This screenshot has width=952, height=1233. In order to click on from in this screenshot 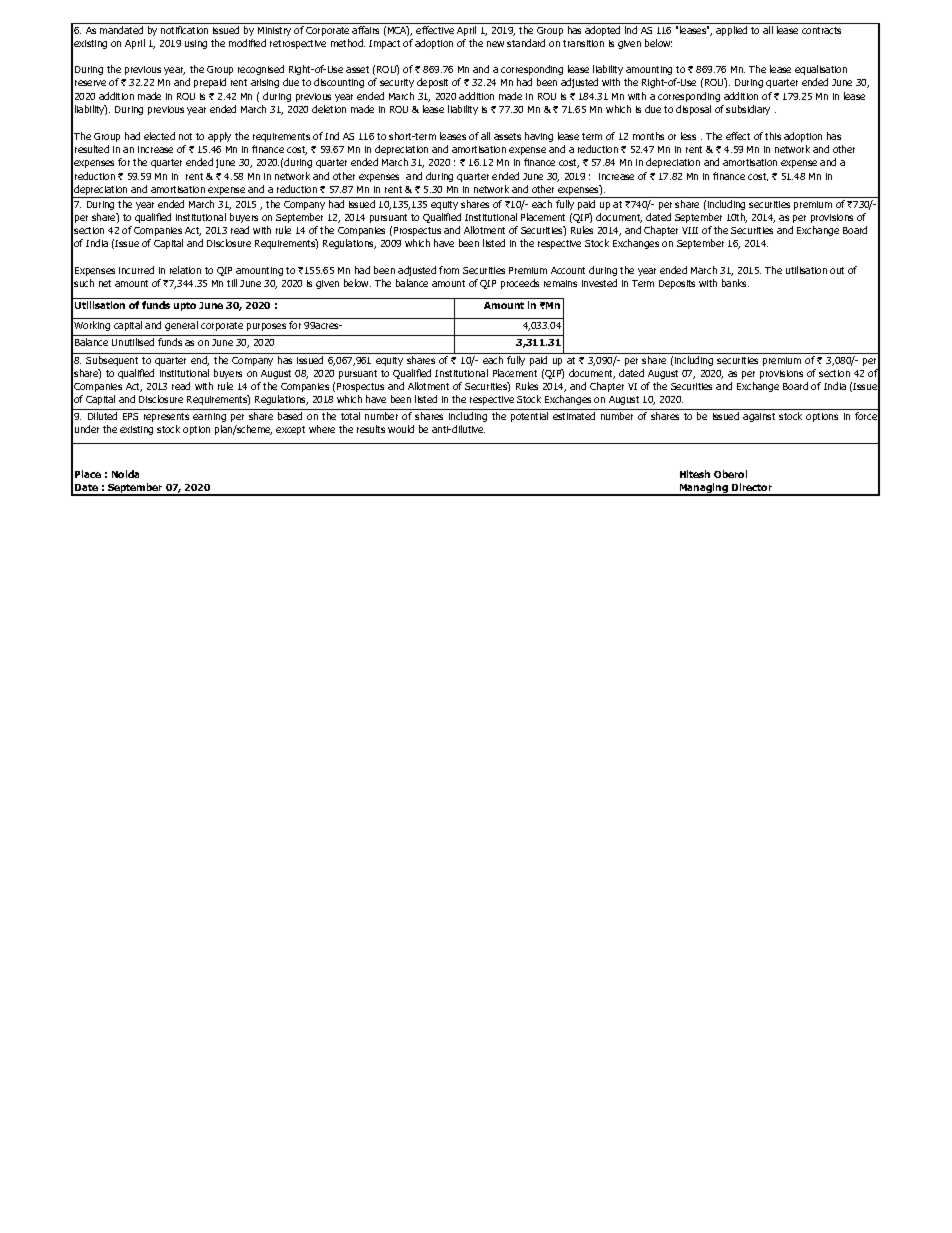, I will do `click(449, 270)`.
